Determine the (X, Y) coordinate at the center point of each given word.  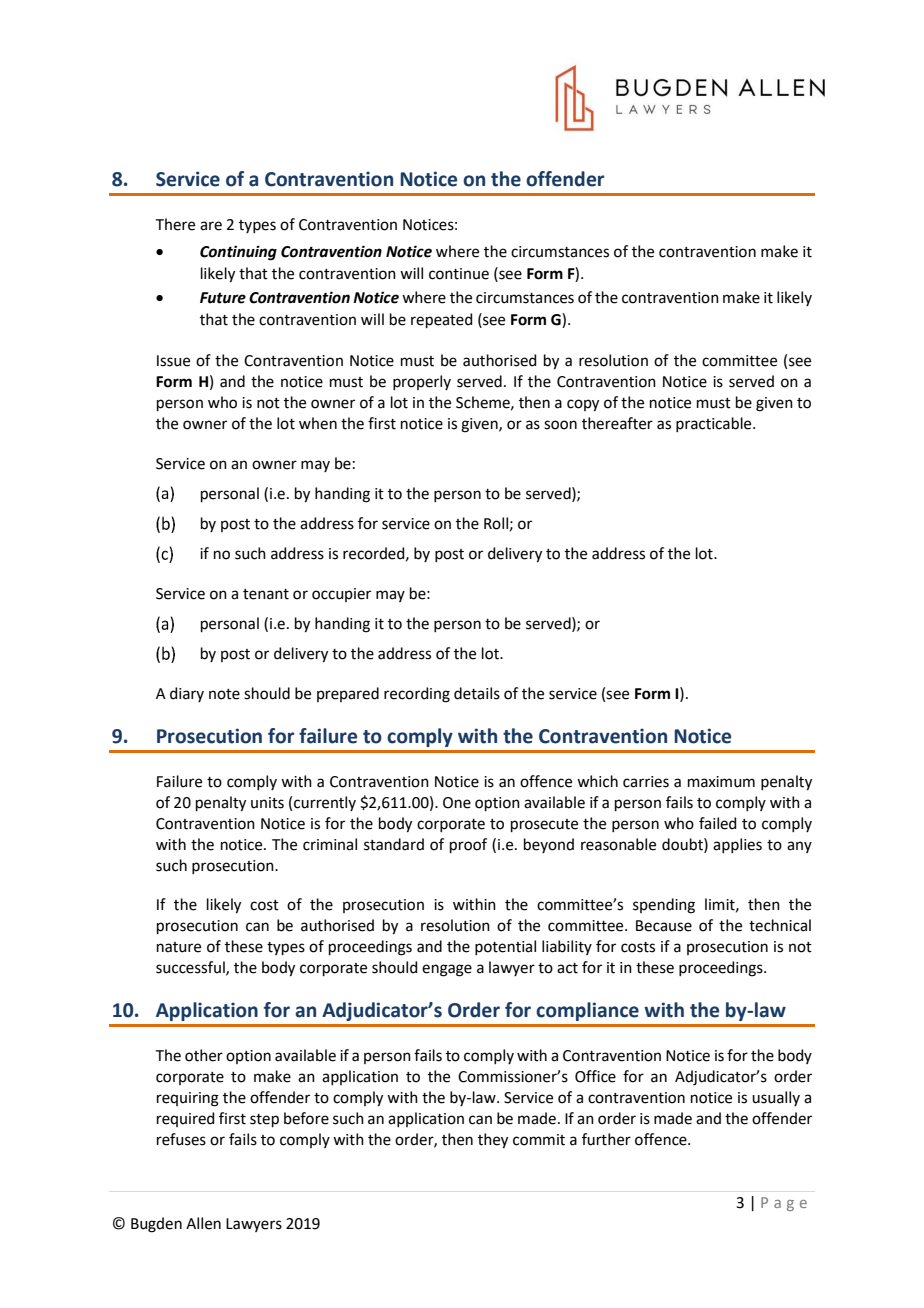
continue (459, 274)
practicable (715, 424)
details (477, 693)
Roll (496, 523)
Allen (203, 1223)
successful (191, 968)
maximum (721, 782)
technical (780, 925)
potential (505, 947)
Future (223, 298)
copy (583, 405)
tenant (266, 594)
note (224, 694)
